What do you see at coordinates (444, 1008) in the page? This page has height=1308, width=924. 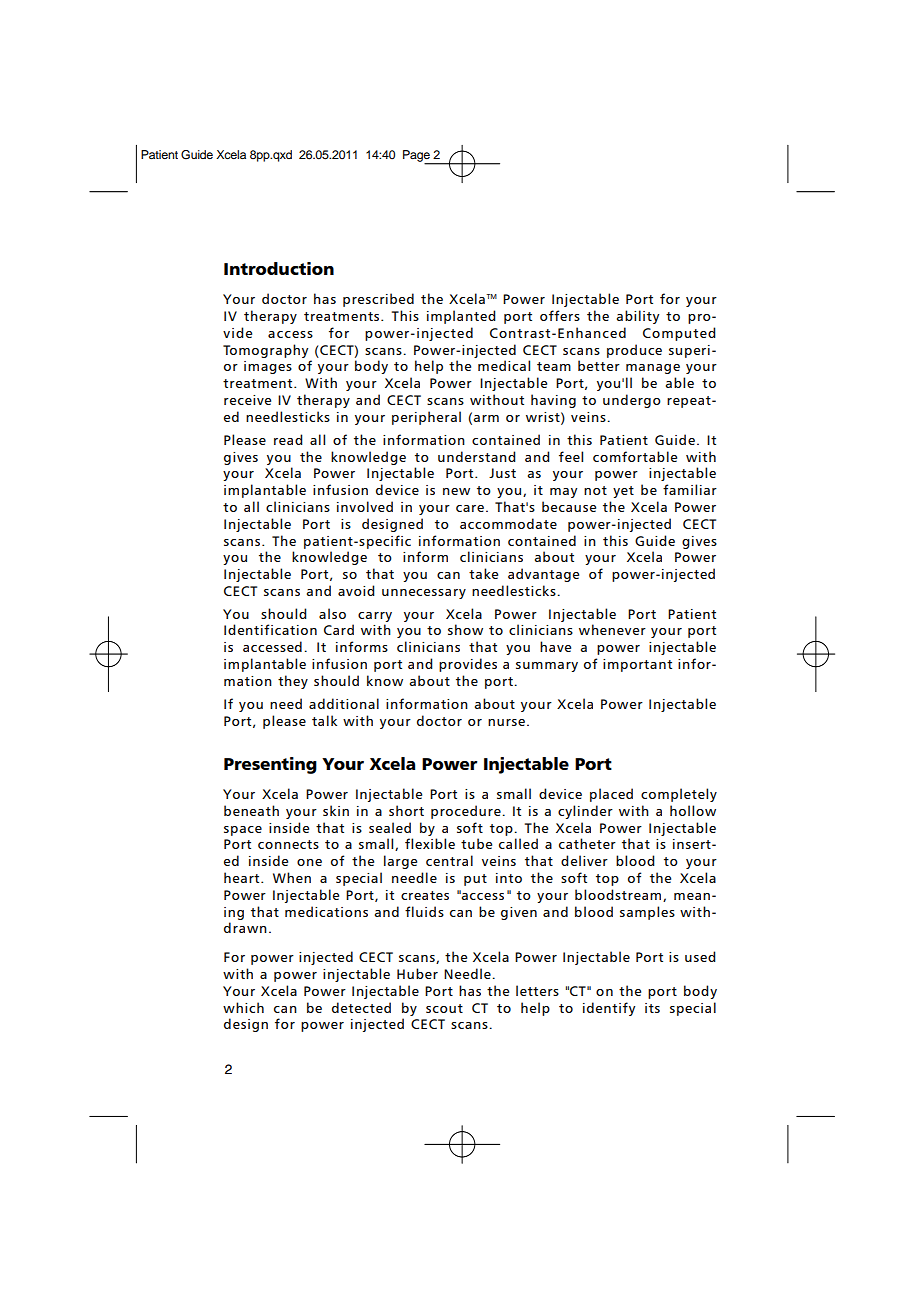 I see `scout` at bounding box center [444, 1008].
